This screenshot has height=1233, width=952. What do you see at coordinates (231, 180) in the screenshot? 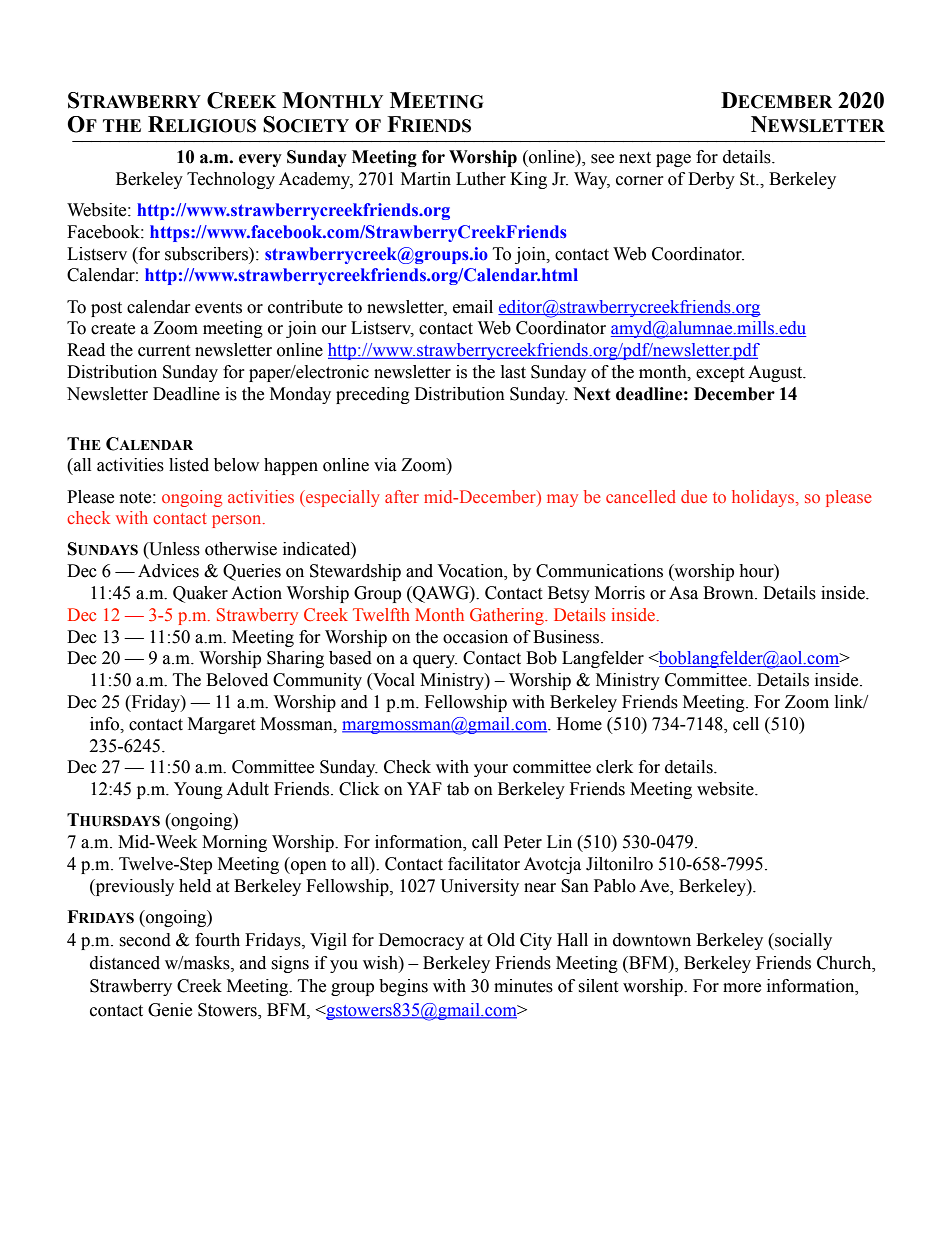
I see `Technology` at bounding box center [231, 180].
